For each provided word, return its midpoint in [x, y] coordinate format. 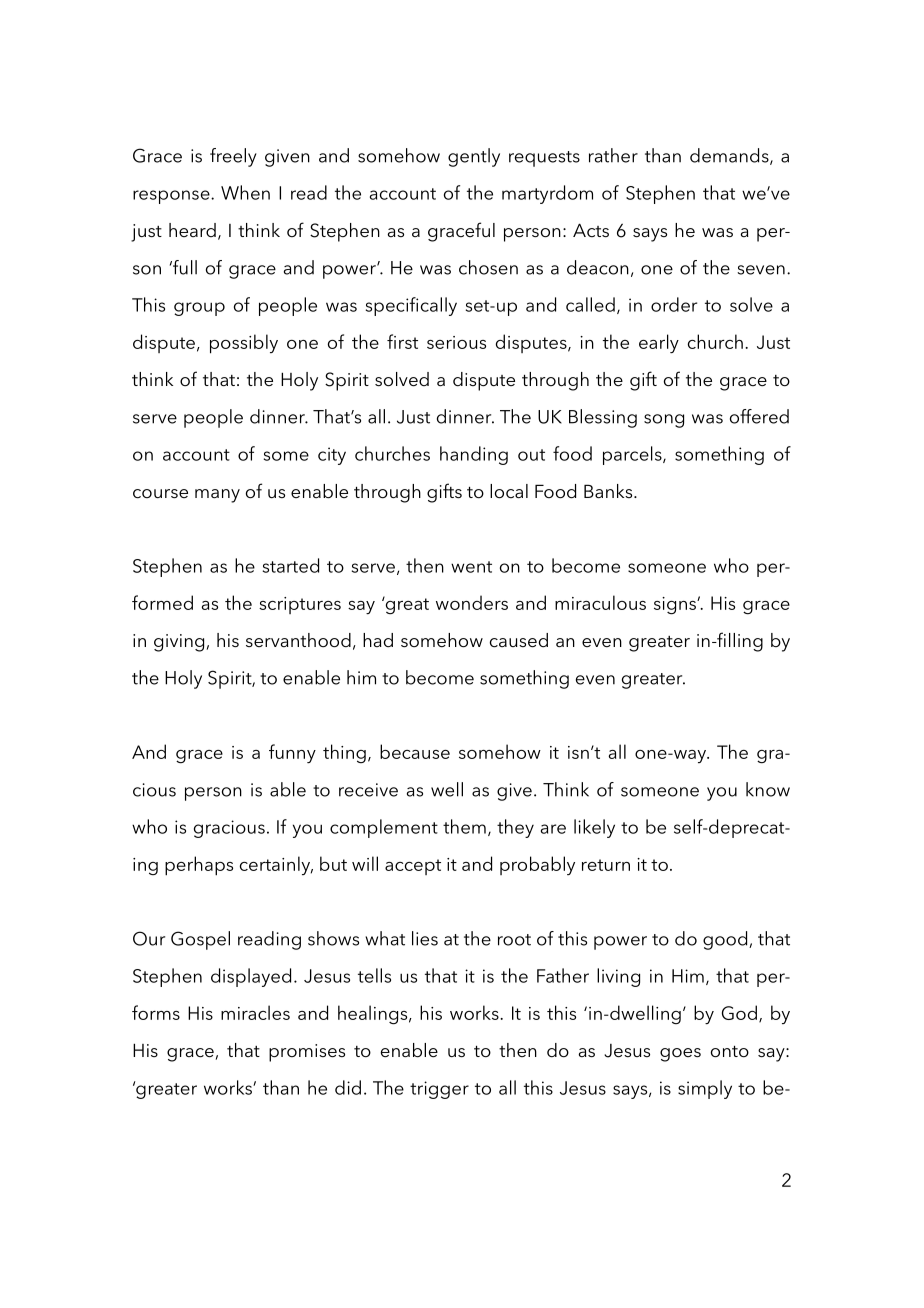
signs [676, 606]
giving [180, 643]
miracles [255, 1012]
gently [474, 157]
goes [680, 1055]
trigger [439, 1090]
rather [613, 155]
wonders [472, 602]
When [245, 192]
